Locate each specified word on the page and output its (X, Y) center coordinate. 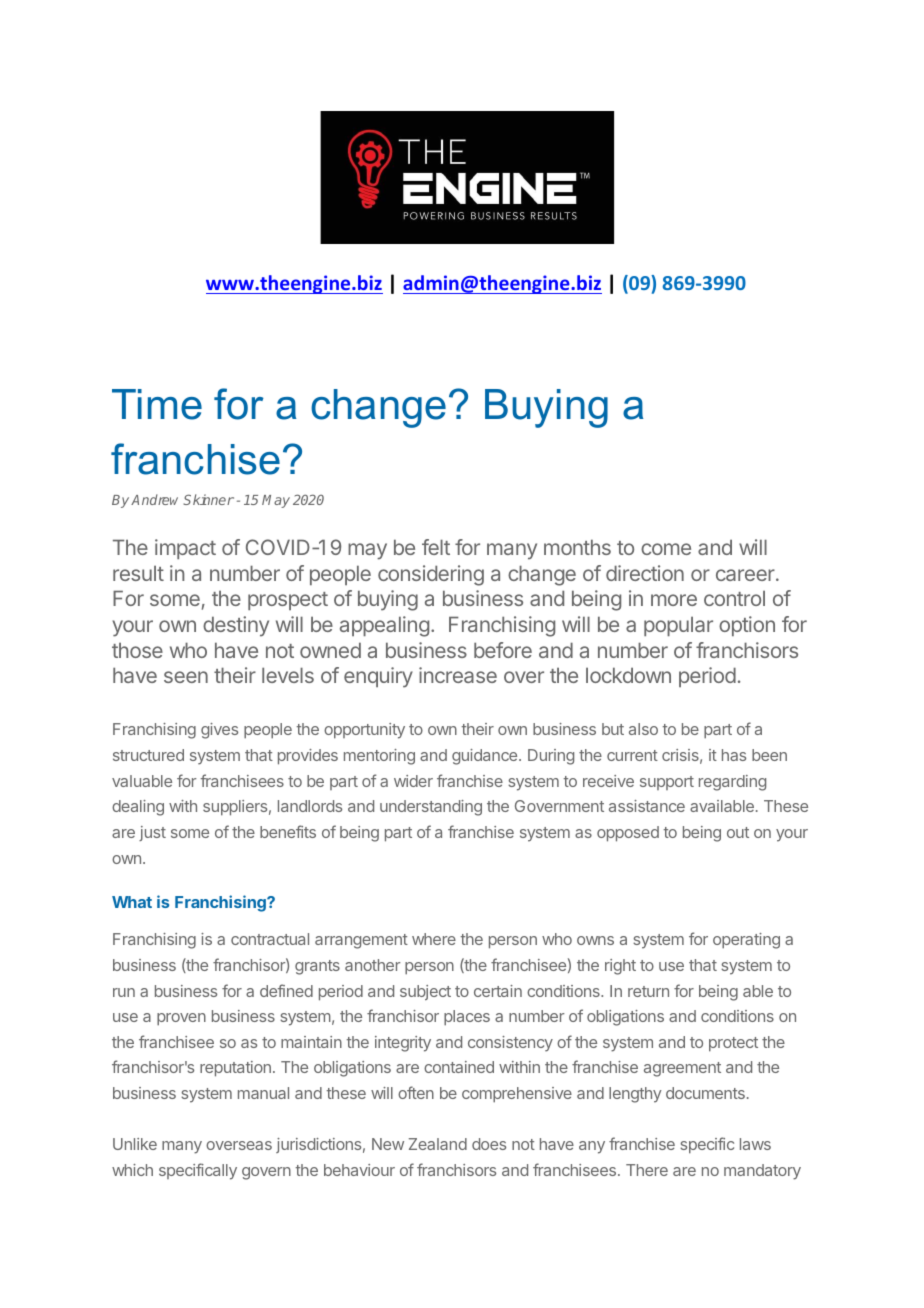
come (666, 549)
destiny (236, 626)
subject (425, 992)
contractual (270, 939)
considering (431, 575)
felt (436, 547)
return (648, 991)
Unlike (135, 1144)
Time (157, 404)
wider (413, 781)
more (674, 600)
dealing (138, 808)
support (667, 783)
